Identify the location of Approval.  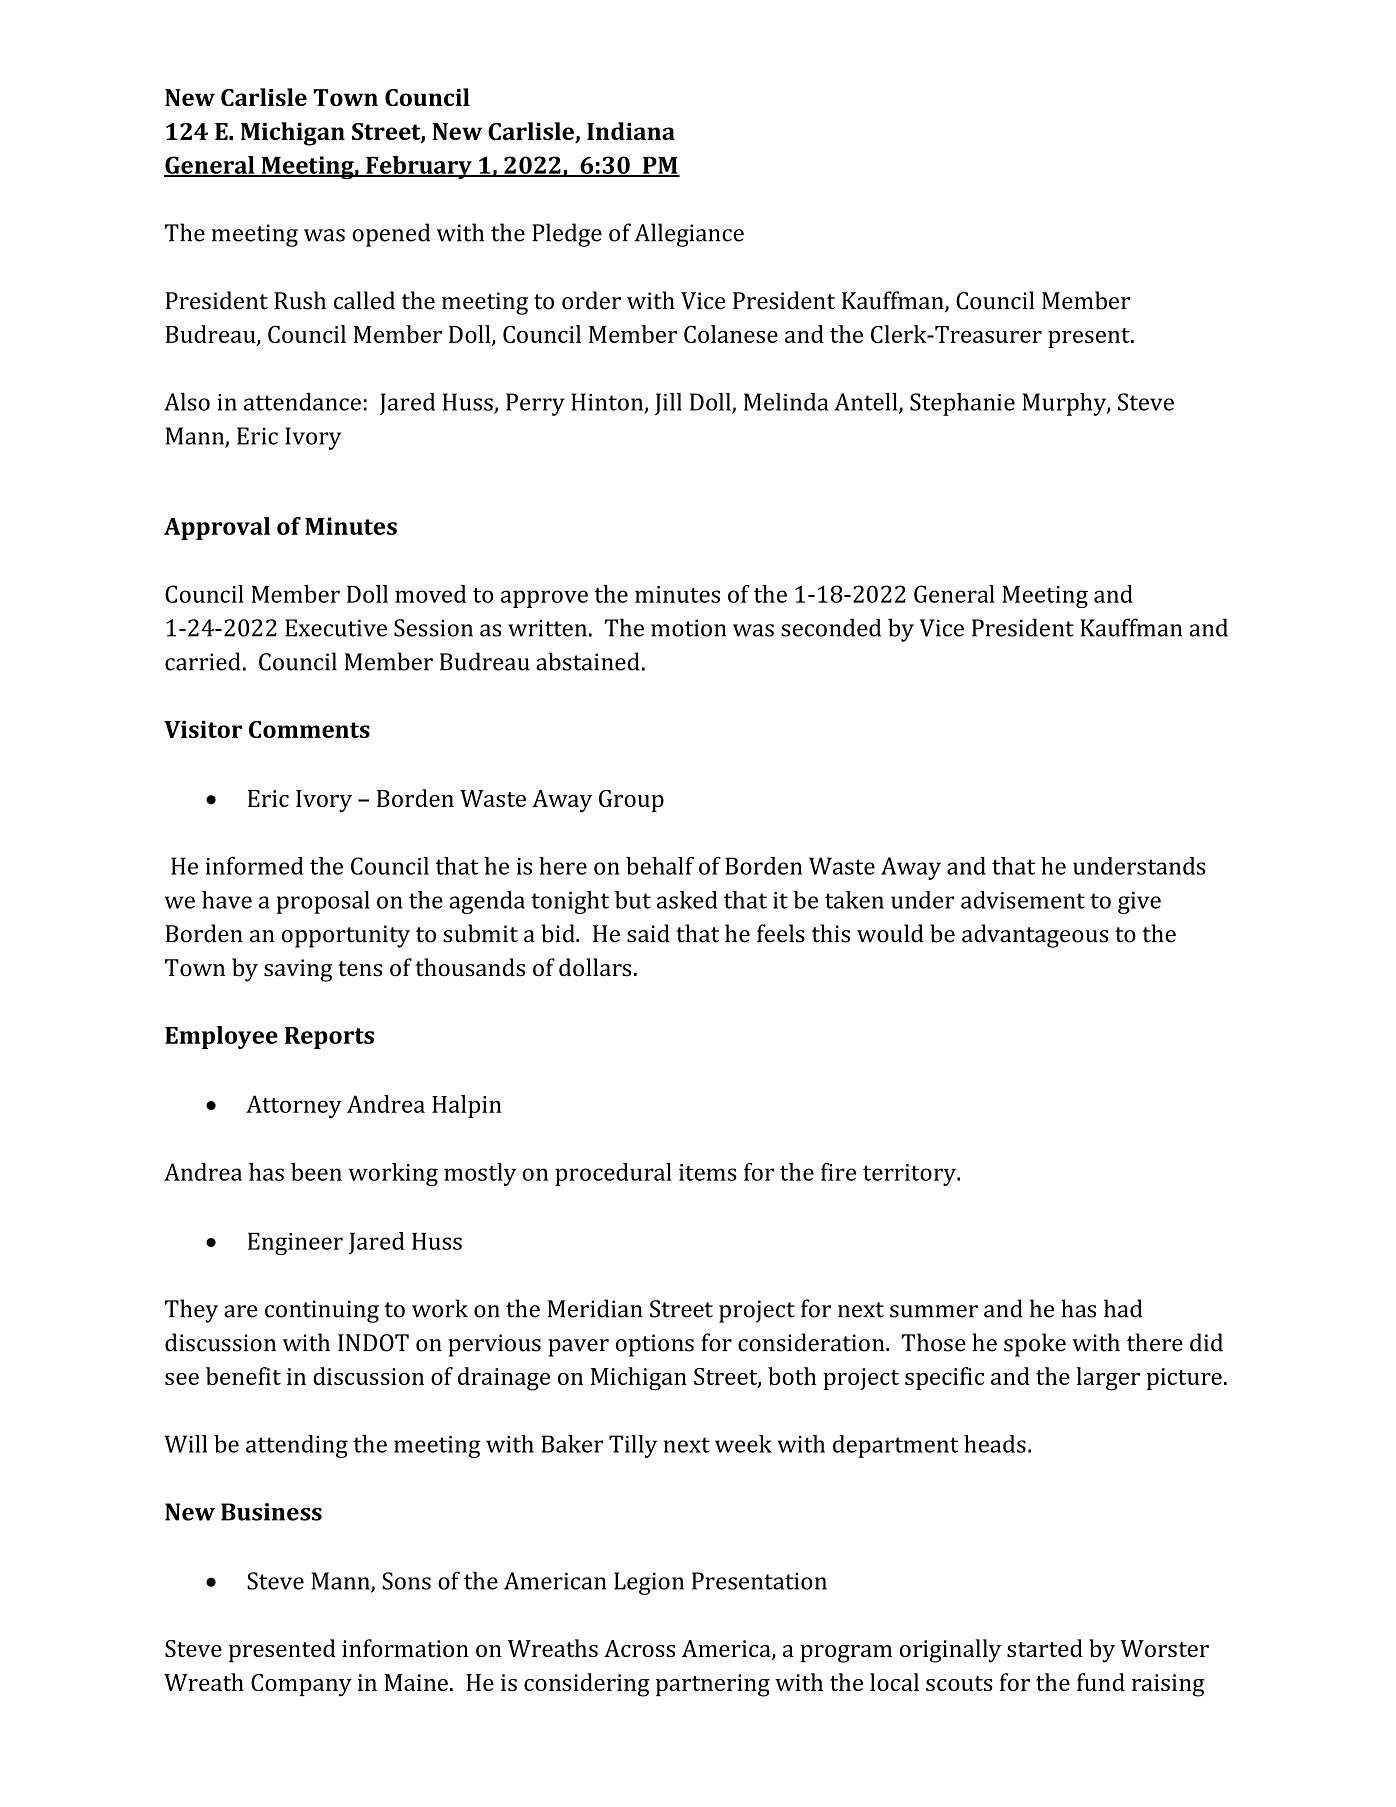
(217, 528).
